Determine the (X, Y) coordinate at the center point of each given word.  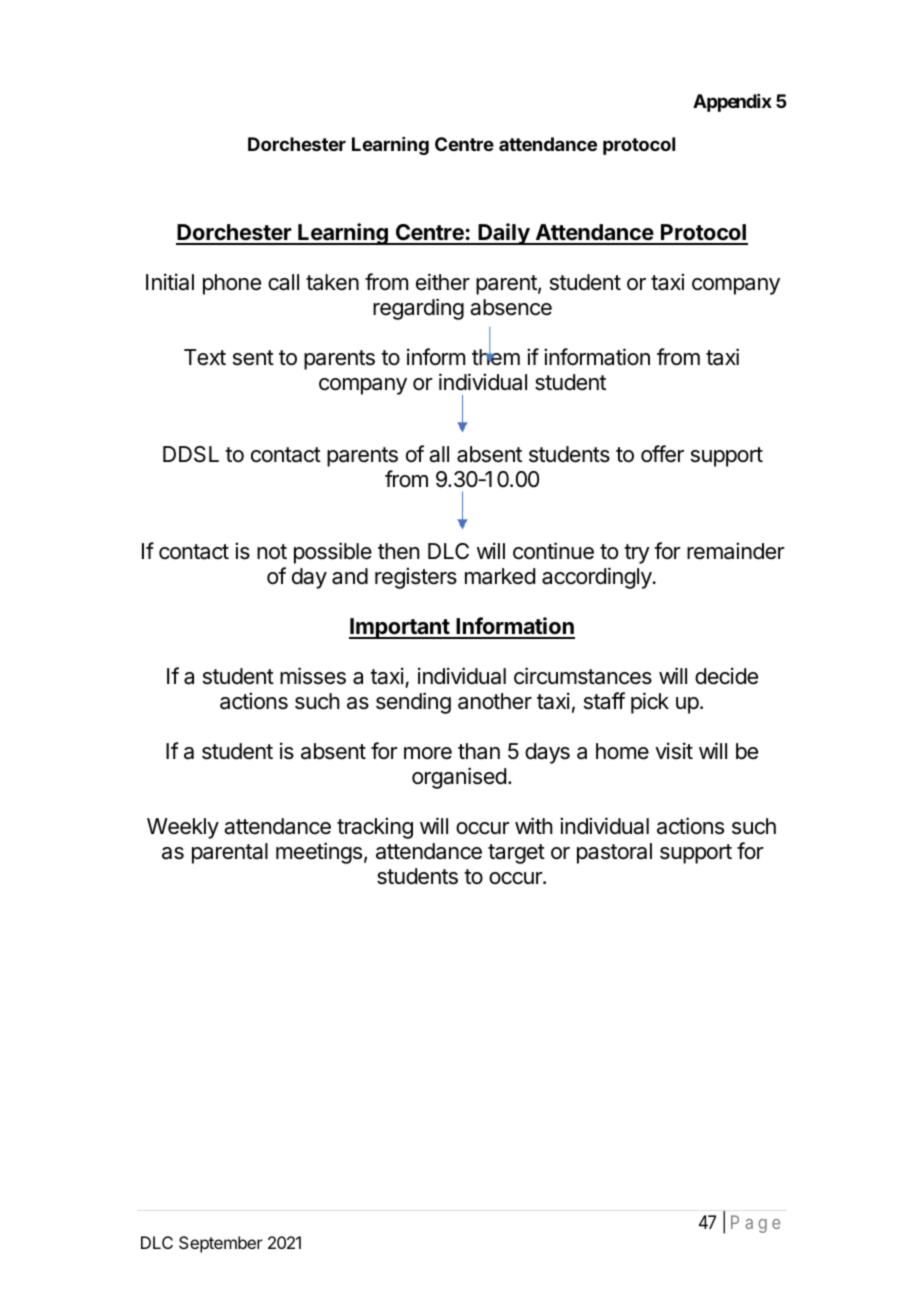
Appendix (732, 103)
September (221, 1244)
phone (232, 284)
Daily (504, 234)
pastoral (614, 853)
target (516, 854)
